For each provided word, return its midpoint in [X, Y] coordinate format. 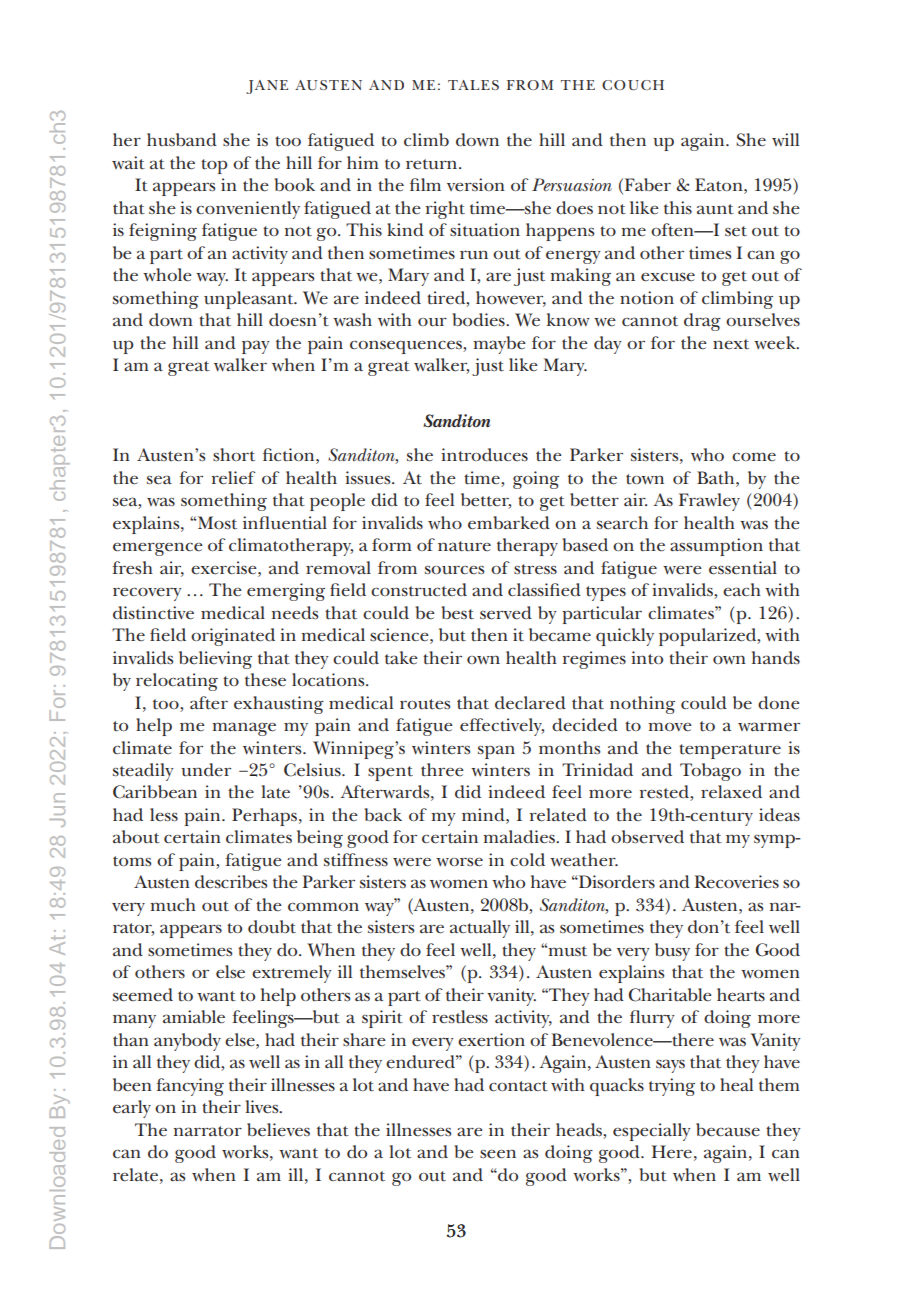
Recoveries [736, 882]
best [458, 613]
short [234, 455]
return [433, 164]
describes [231, 882]
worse [459, 862]
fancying [190, 1087]
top [214, 166]
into [647, 658]
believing [215, 660]
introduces [484, 455]
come [754, 457]
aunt [715, 209]
